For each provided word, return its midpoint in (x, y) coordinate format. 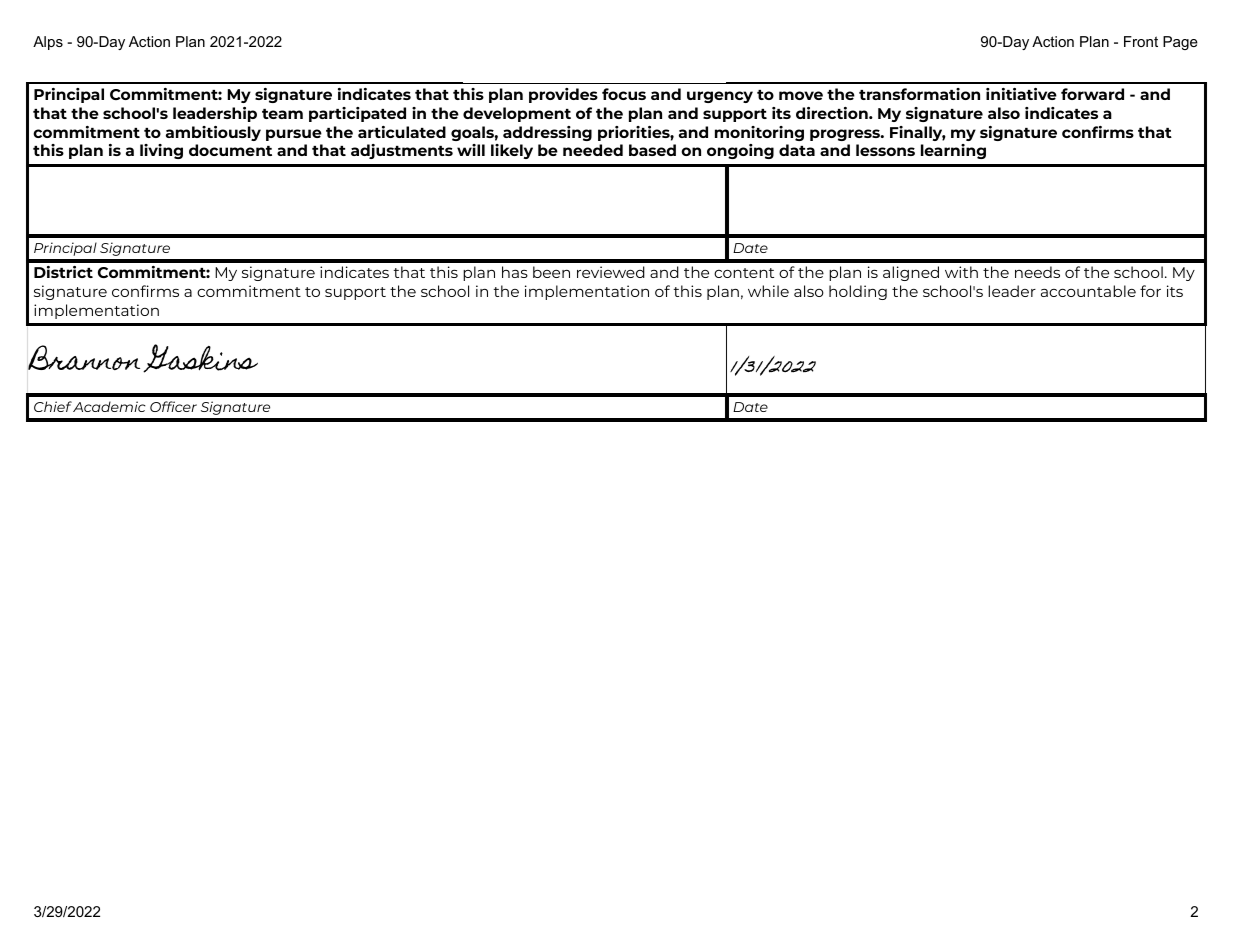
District (63, 272)
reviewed (611, 272)
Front (1141, 41)
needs (1037, 272)
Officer (173, 406)
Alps (48, 43)
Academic (109, 406)
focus (624, 94)
